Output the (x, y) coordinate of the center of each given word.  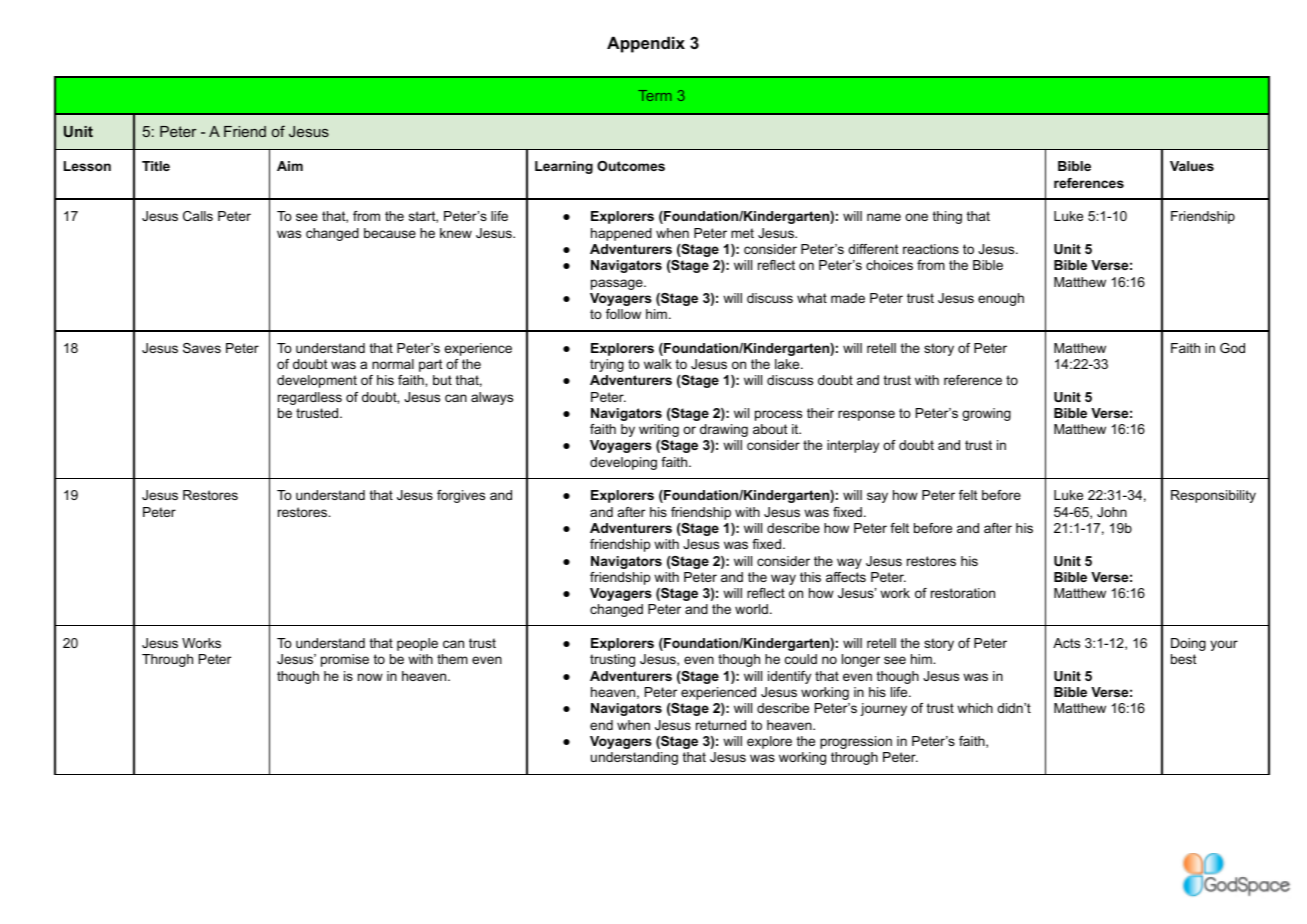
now (370, 677)
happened (621, 234)
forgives (461, 496)
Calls (198, 216)
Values (1192, 166)
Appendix (646, 44)
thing (947, 217)
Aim (290, 166)
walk (658, 364)
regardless (310, 398)
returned (721, 725)
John (1112, 512)
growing (986, 414)
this (810, 577)
